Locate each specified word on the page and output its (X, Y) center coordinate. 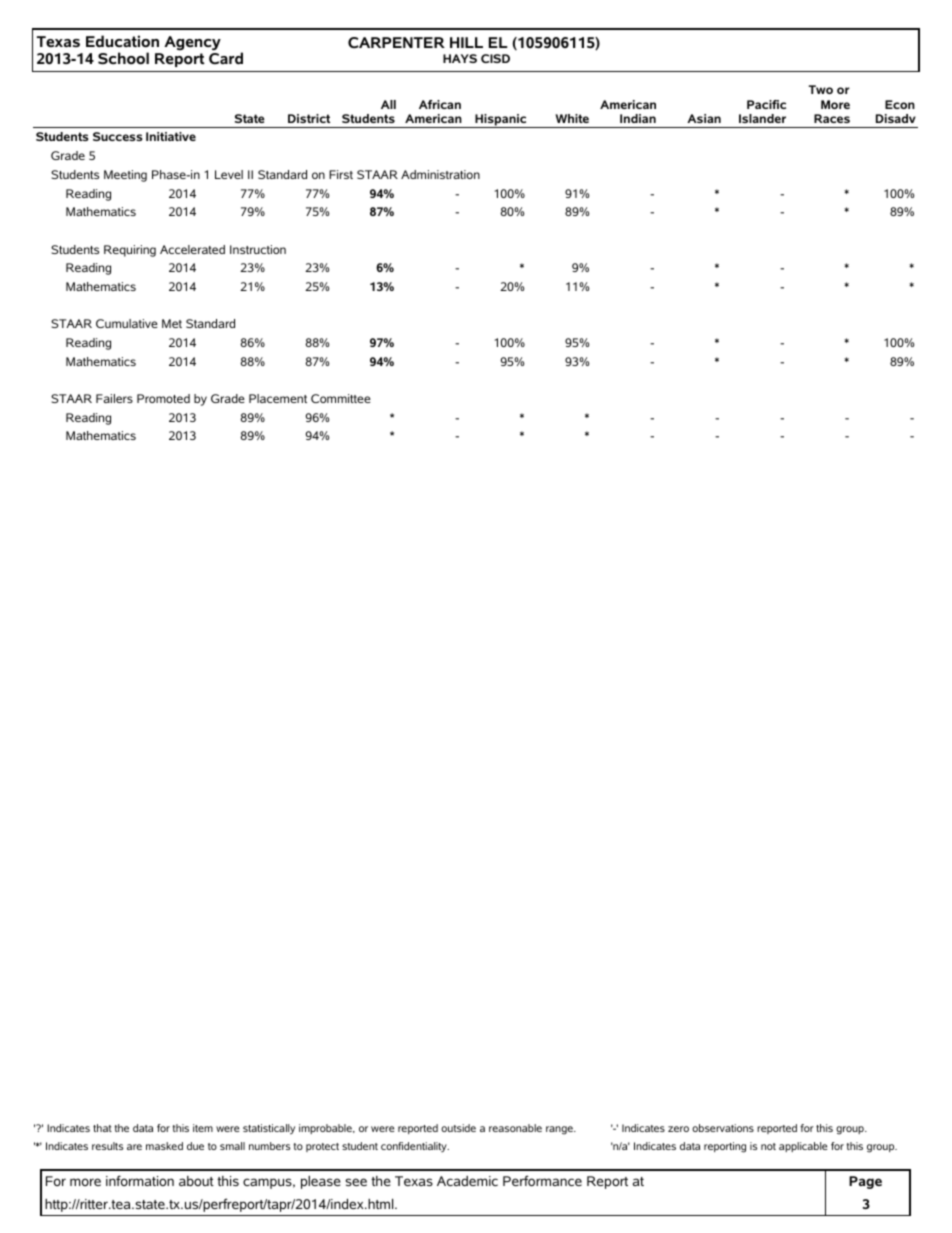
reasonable (515, 1128)
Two (821, 89)
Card (226, 57)
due (195, 1146)
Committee (341, 398)
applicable (803, 1147)
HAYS (460, 58)
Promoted (163, 398)
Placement (278, 398)
